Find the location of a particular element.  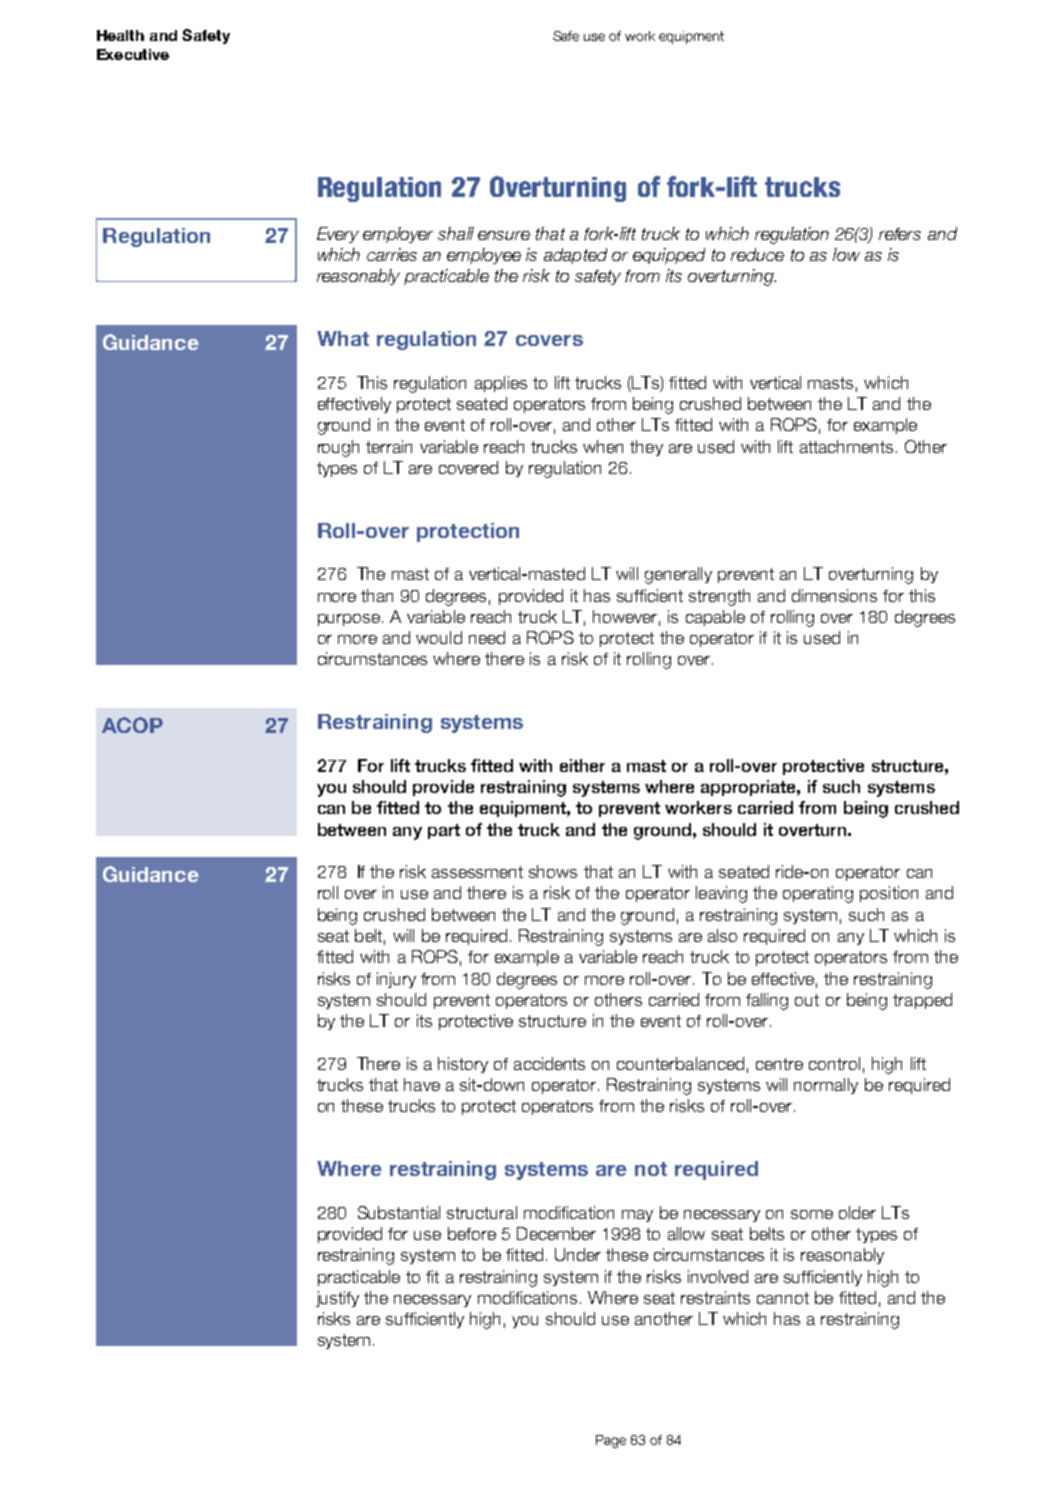

refers is located at coordinates (900, 234).
